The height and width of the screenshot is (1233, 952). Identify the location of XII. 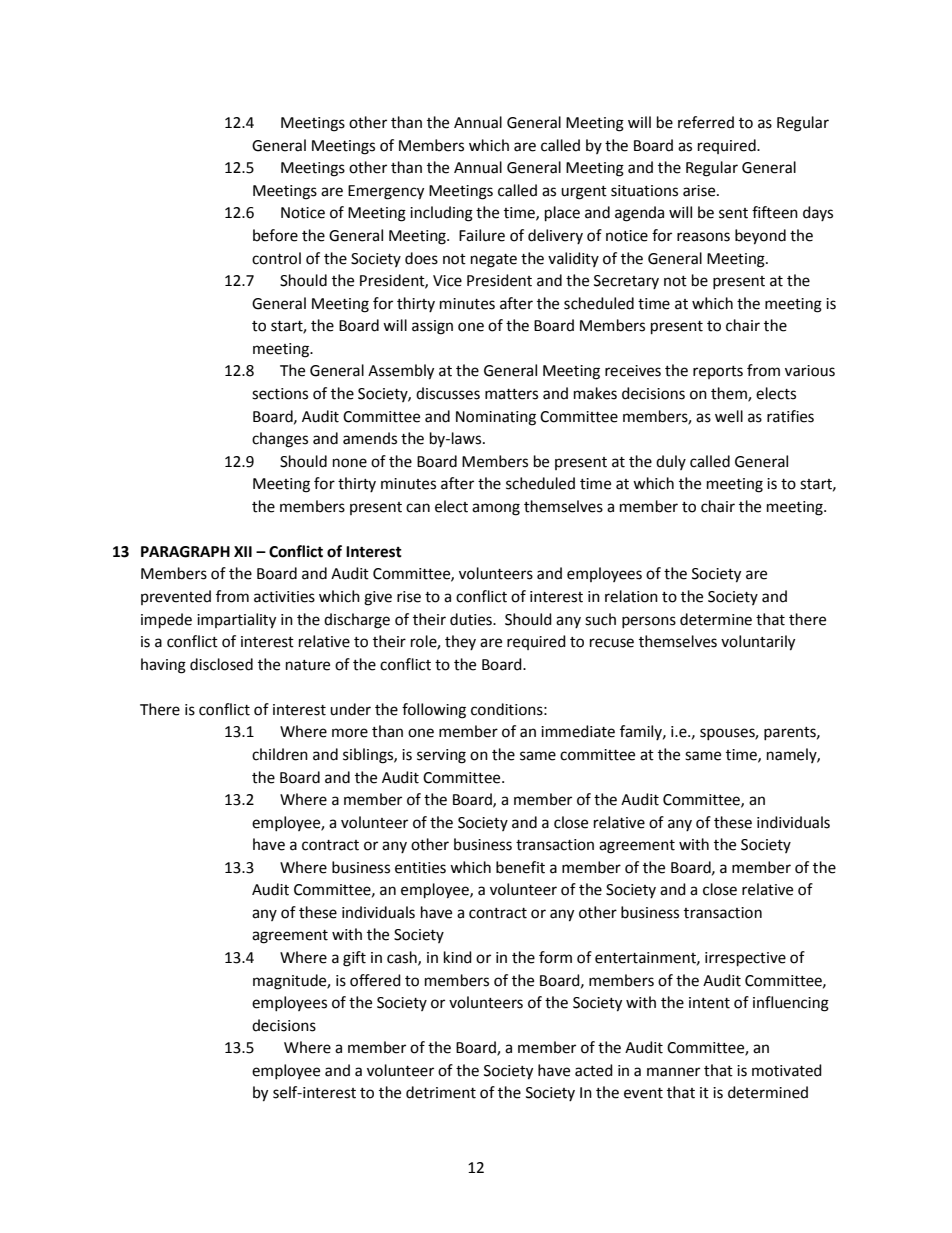
(243, 551).
